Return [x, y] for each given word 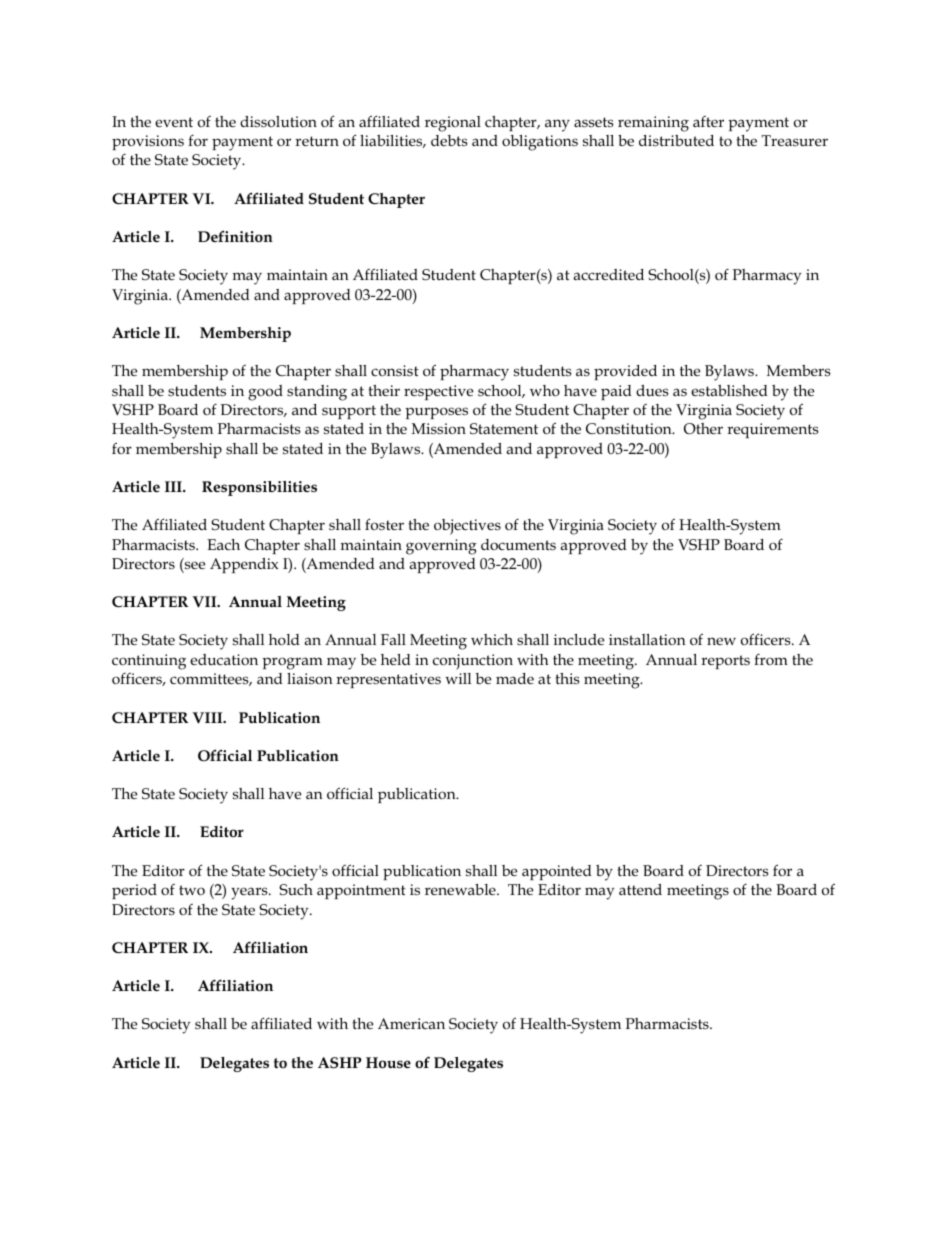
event [174, 122]
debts [449, 140]
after [708, 121]
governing [441, 547]
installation [647, 639]
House [388, 1063]
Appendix [244, 565]
